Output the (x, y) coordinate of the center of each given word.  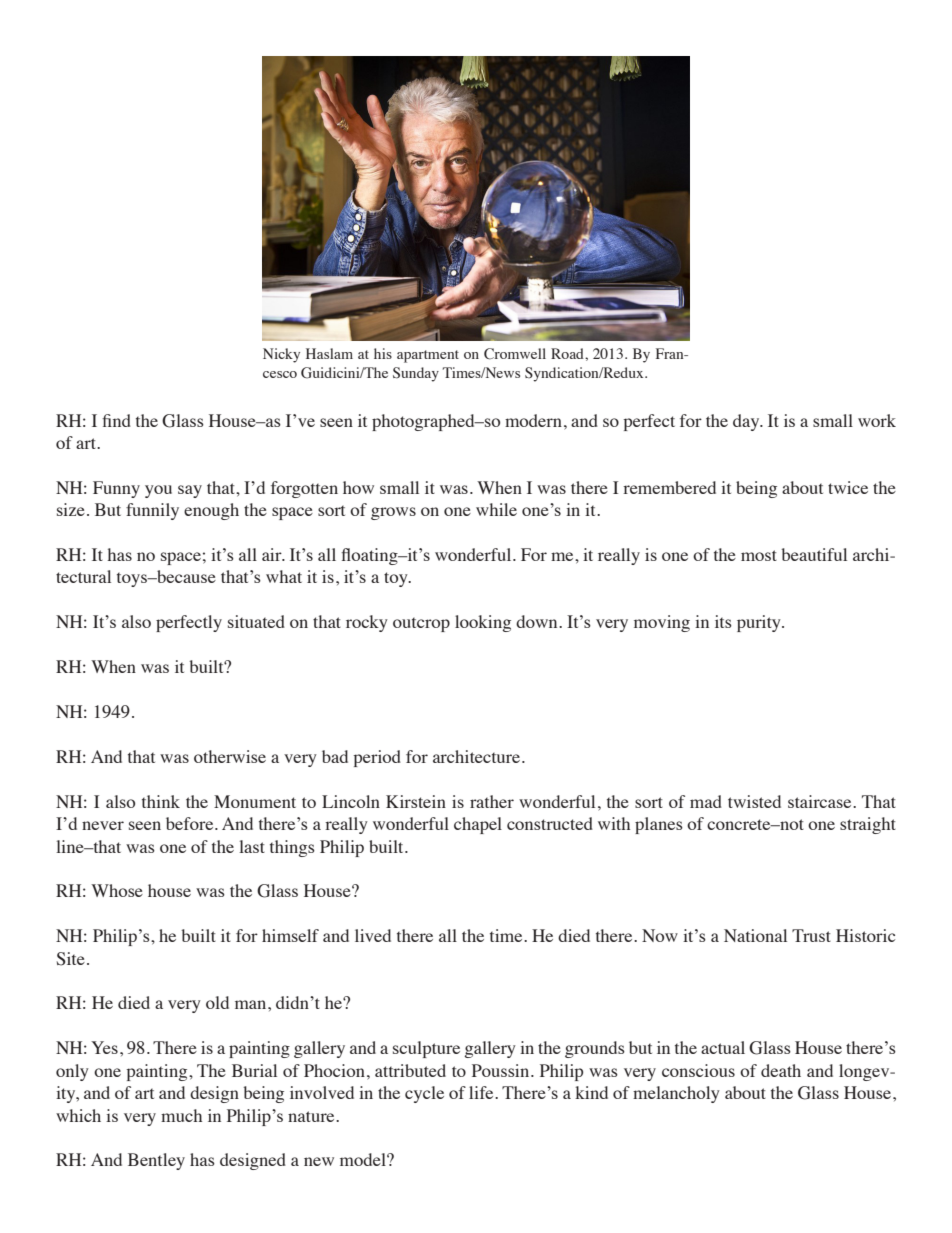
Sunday (416, 374)
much (181, 1115)
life (482, 1092)
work (877, 420)
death (781, 1070)
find (116, 420)
